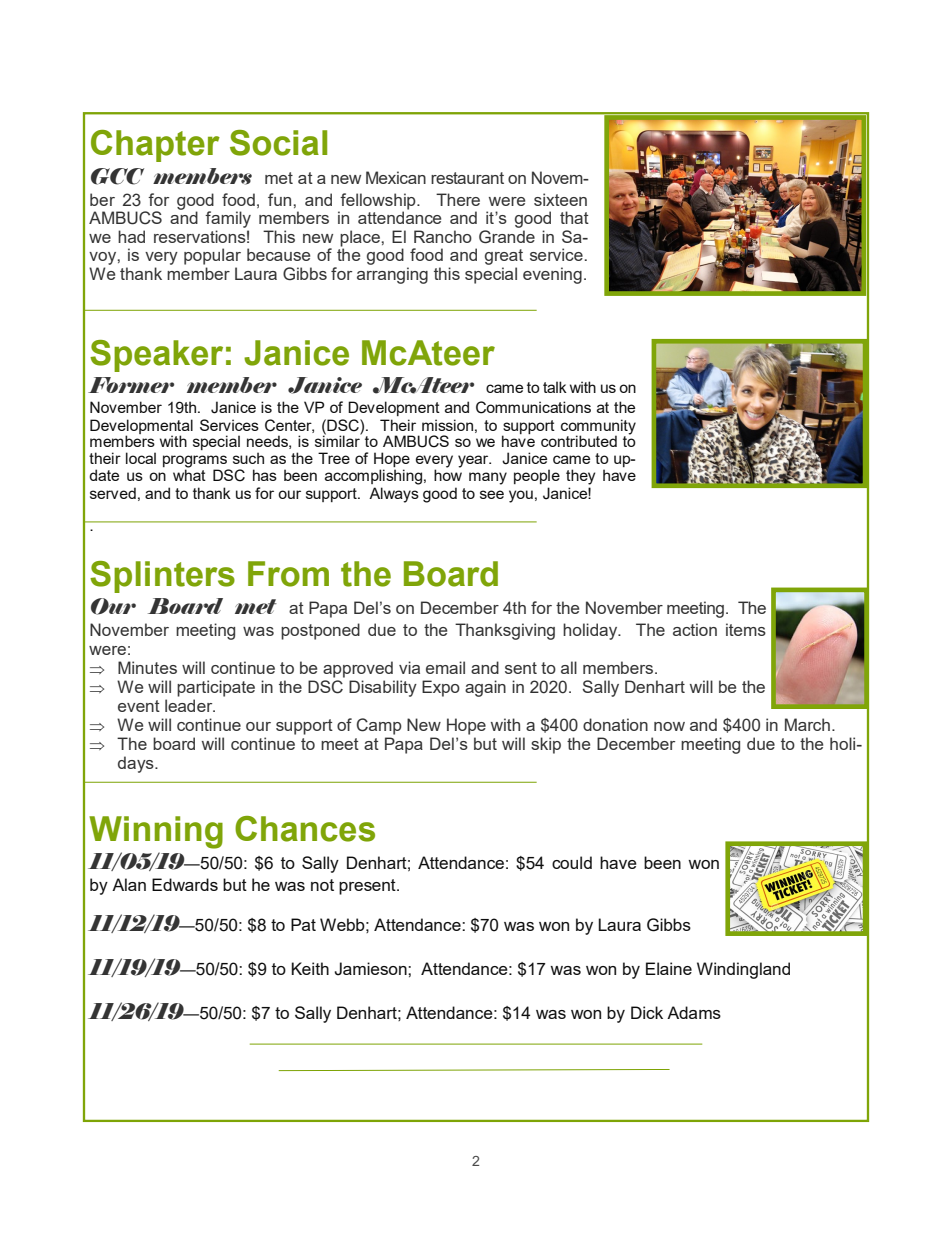  What do you see at coordinates (746, 629) in the screenshot?
I see `items` at bounding box center [746, 629].
